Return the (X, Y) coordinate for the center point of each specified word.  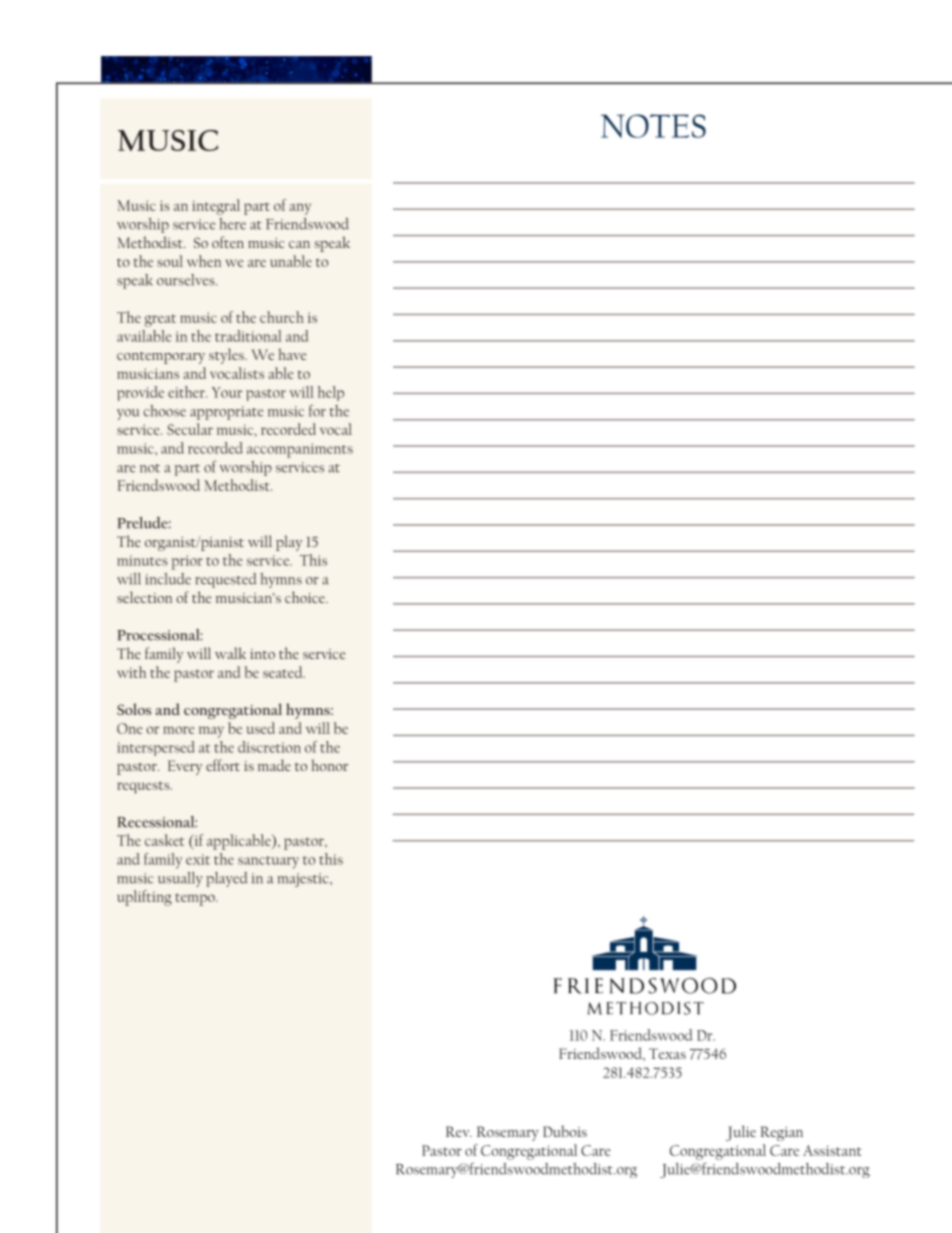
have (292, 354)
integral (216, 207)
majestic (304, 880)
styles (227, 356)
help (331, 393)
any (300, 209)
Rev (459, 1131)
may (211, 732)
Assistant (832, 1150)
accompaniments (300, 450)
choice (306, 597)
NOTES (653, 126)
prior (187, 562)
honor (329, 765)
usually (180, 879)
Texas (667, 1053)
